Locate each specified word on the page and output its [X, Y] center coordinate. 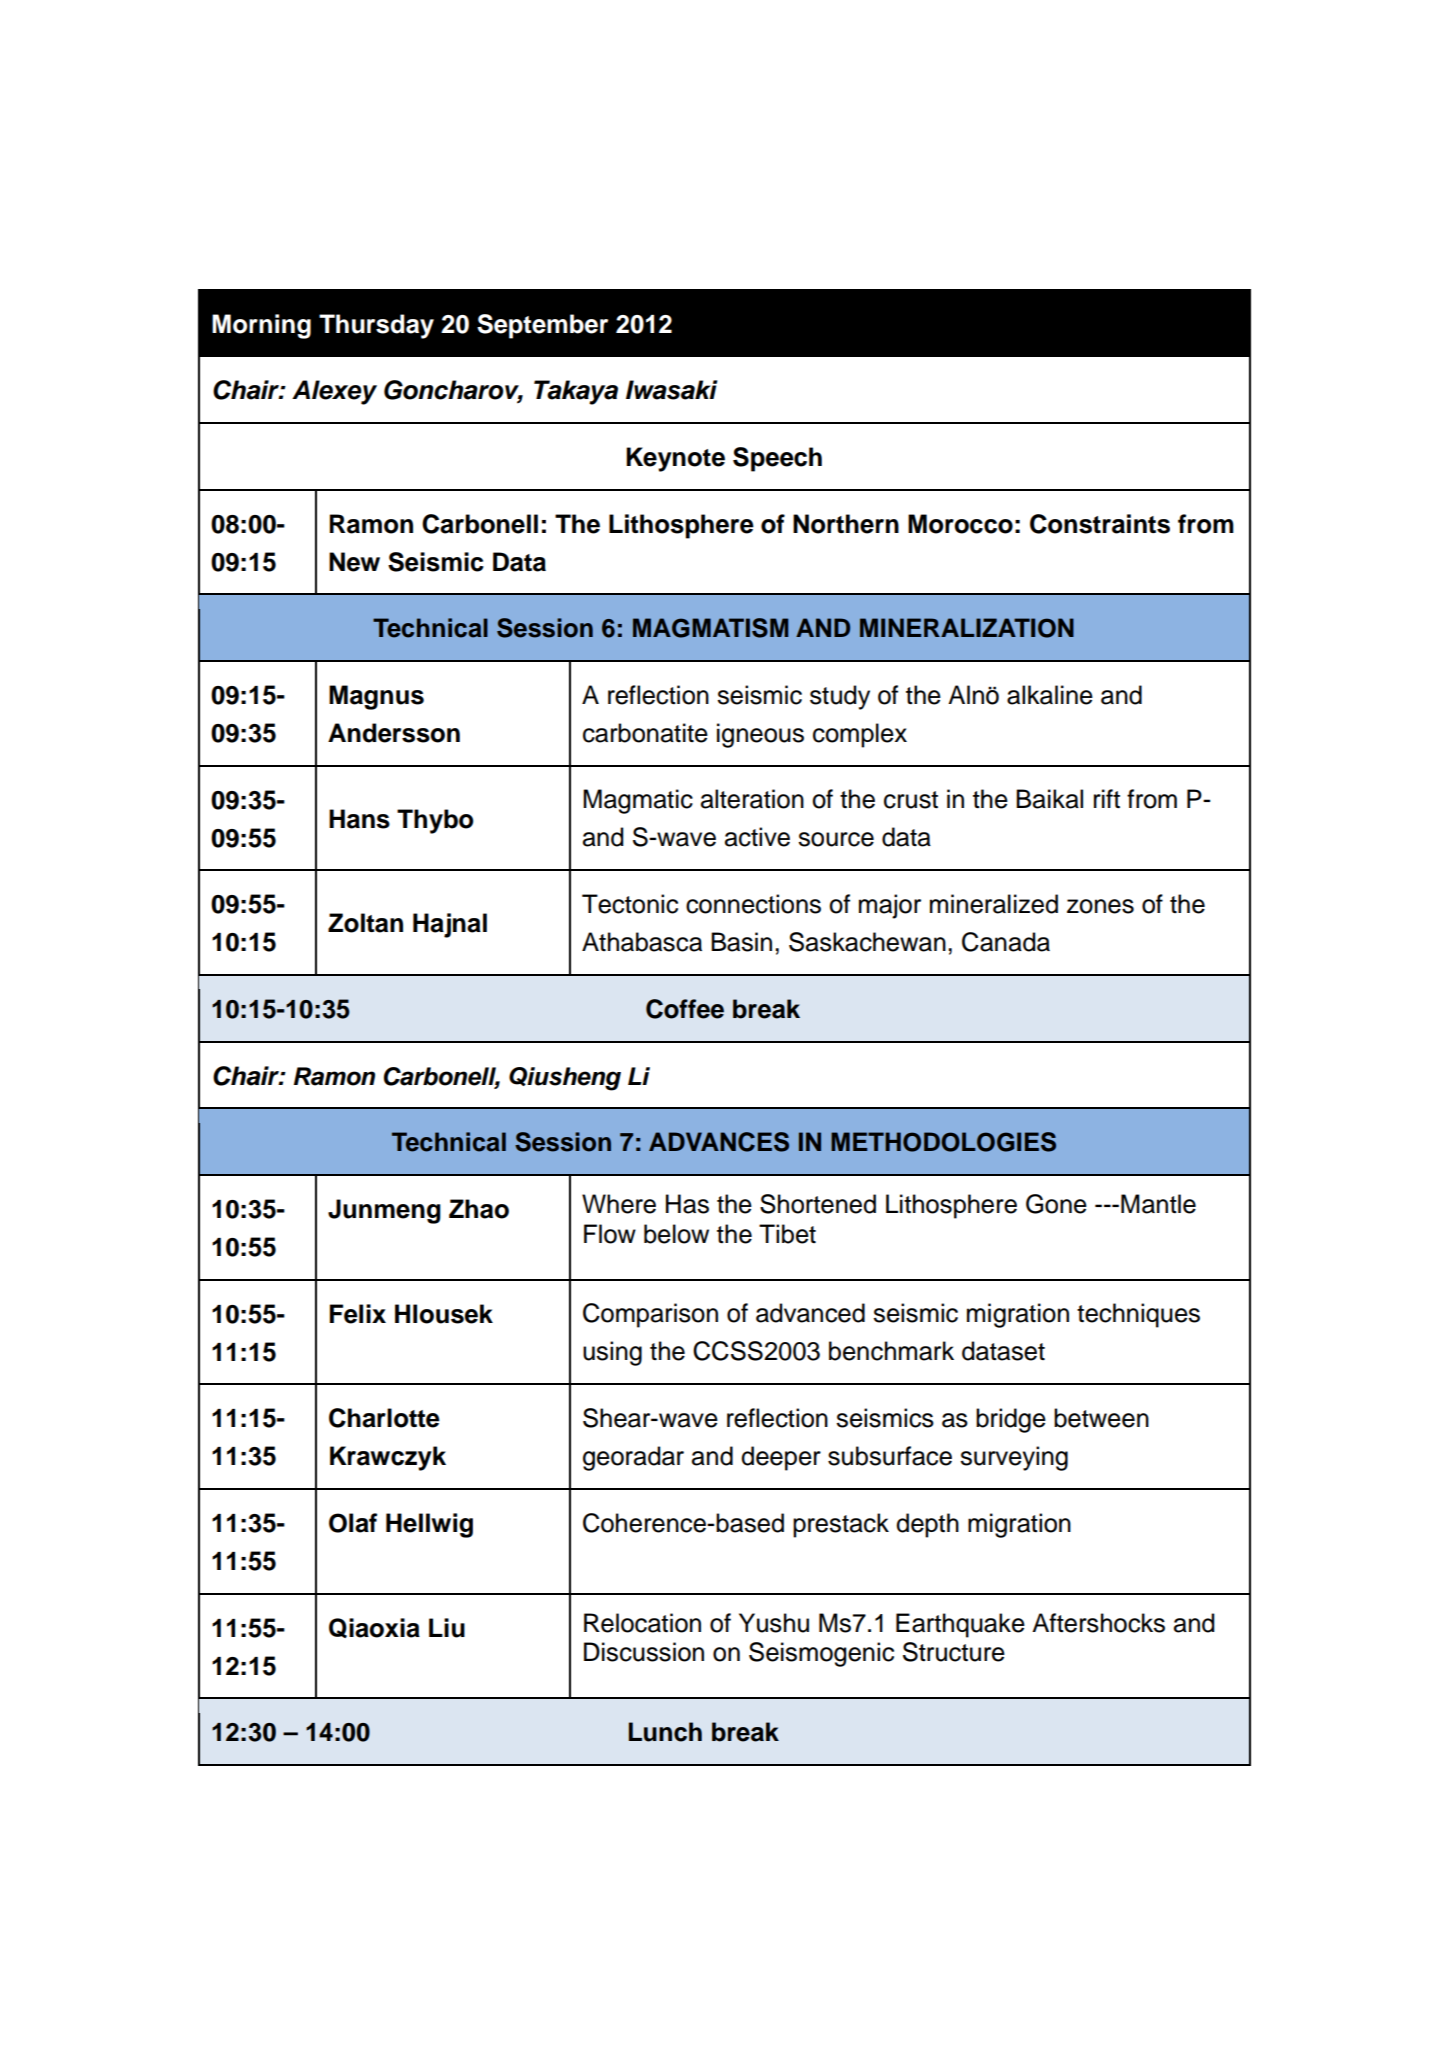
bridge [1011, 1420]
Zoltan [365, 923]
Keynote [675, 459]
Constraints [1100, 524]
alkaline [1050, 695]
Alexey [334, 392]
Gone [1056, 1204]
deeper [781, 1458]
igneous [760, 735]
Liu [447, 1628]
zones [1100, 906]
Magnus [376, 697]
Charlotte [384, 1418]
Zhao [479, 1209]
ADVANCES [719, 1142]
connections [753, 904]
